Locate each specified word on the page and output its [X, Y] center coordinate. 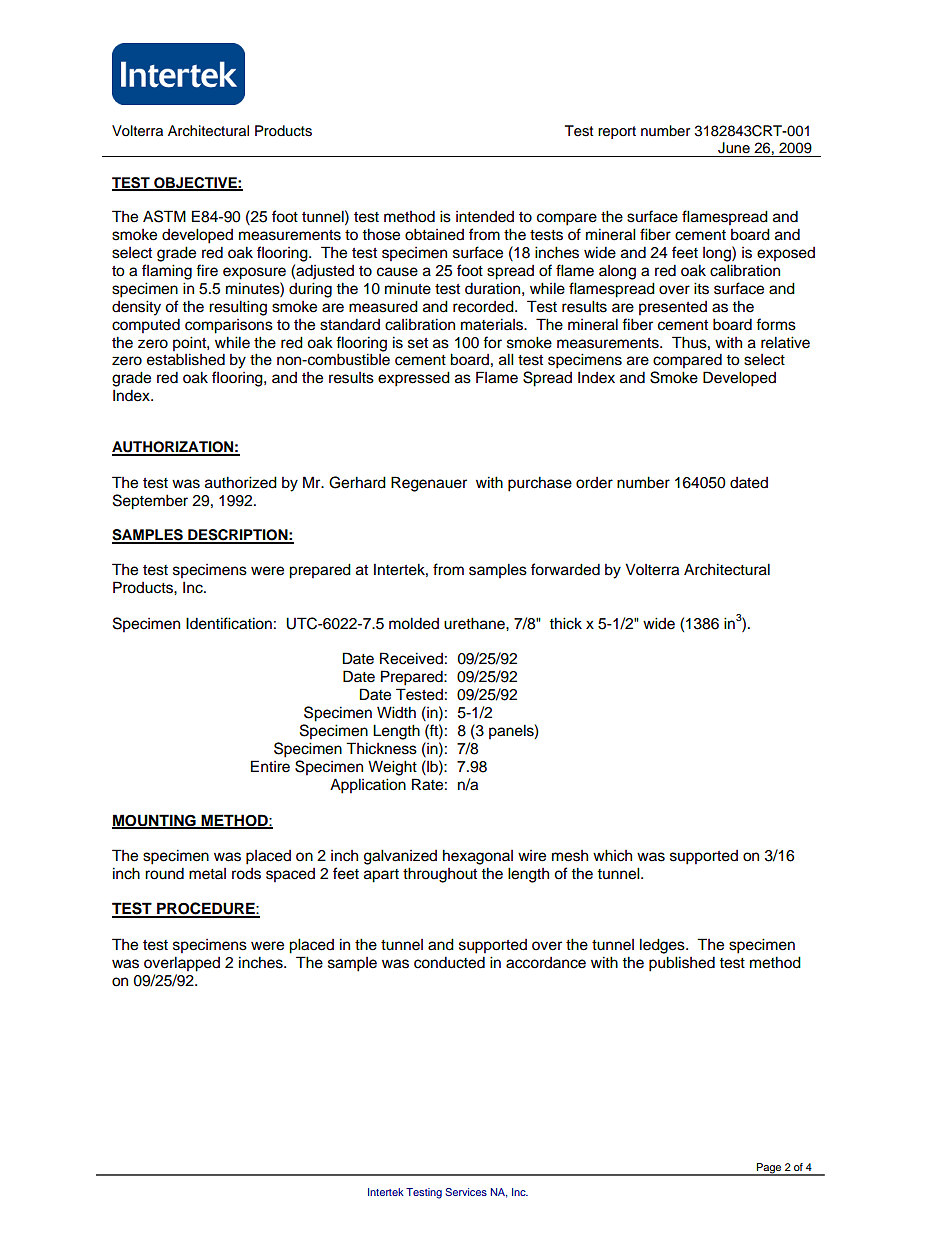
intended [485, 217]
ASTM [164, 216]
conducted [449, 962]
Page [769, 1169]
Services [466, 1192]
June [734, 148]
